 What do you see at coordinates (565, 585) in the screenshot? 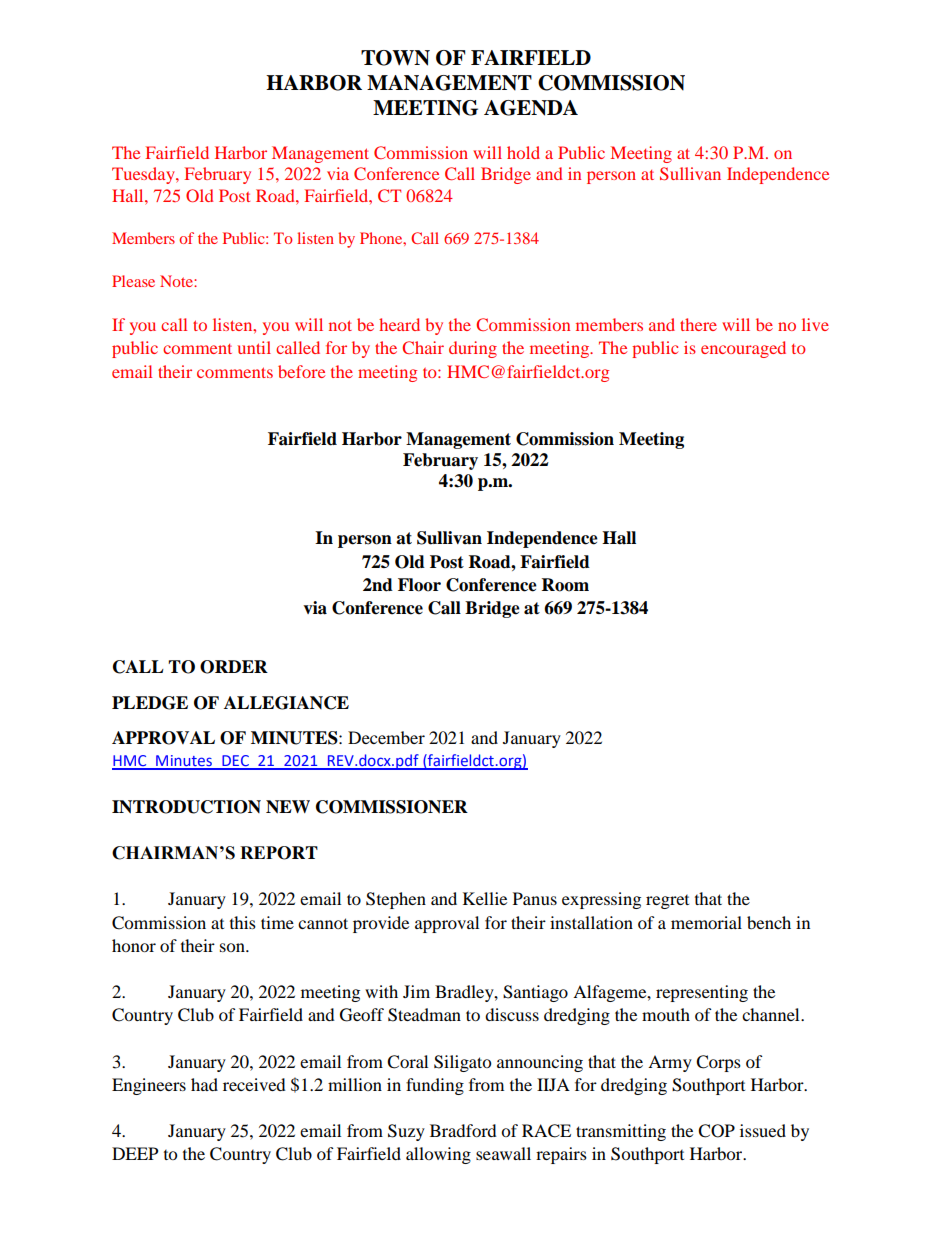
I see `Room` at bounding box center [565, 585].
